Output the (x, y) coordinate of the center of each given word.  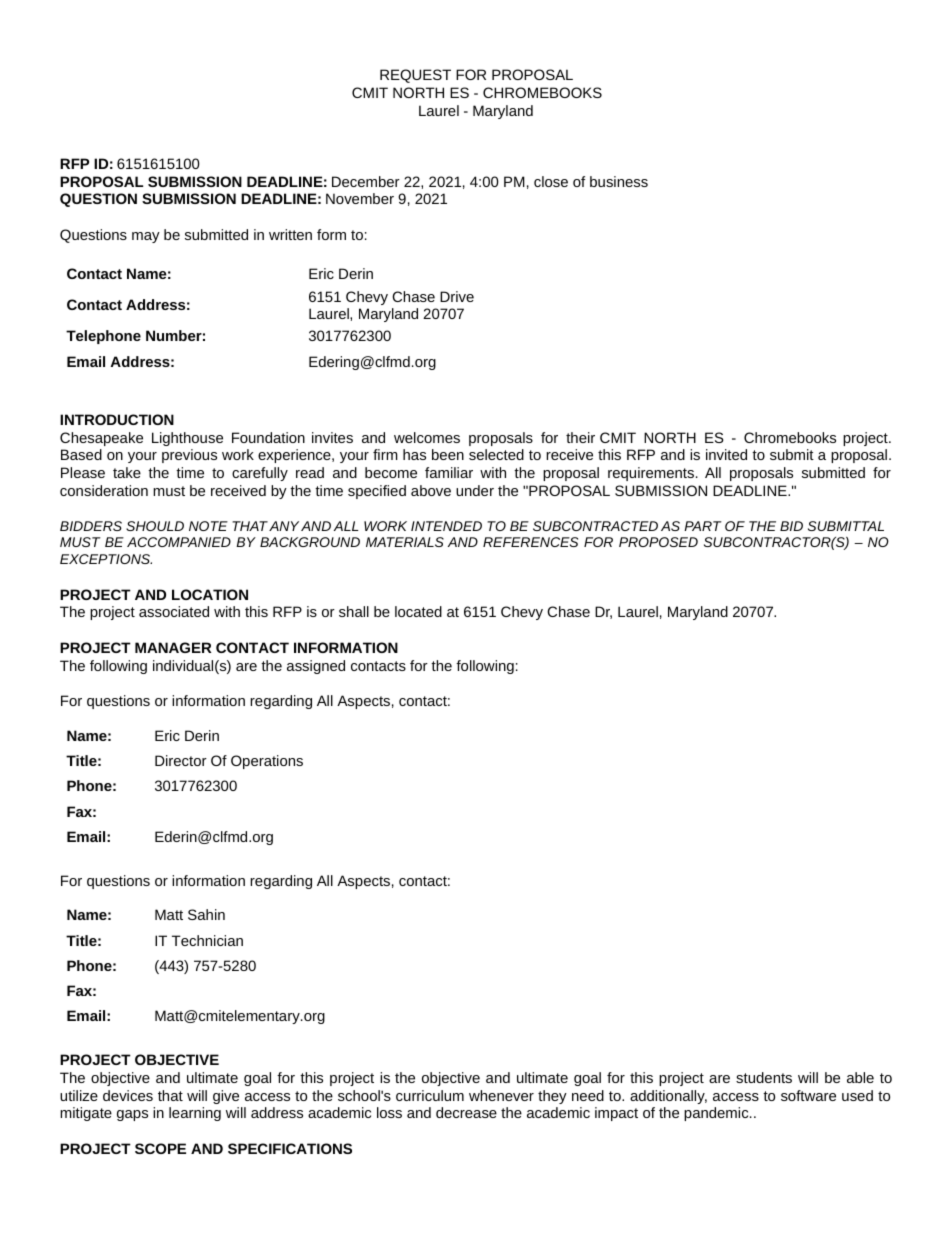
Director (181, 760)
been (448, 454)
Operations (267, 762)
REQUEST (415, 76)
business (619, 181)
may (146, 237)
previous (189, 456)
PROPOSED (658, 542)
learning (195, 1114)
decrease (466, 1112)
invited (726, 454)
